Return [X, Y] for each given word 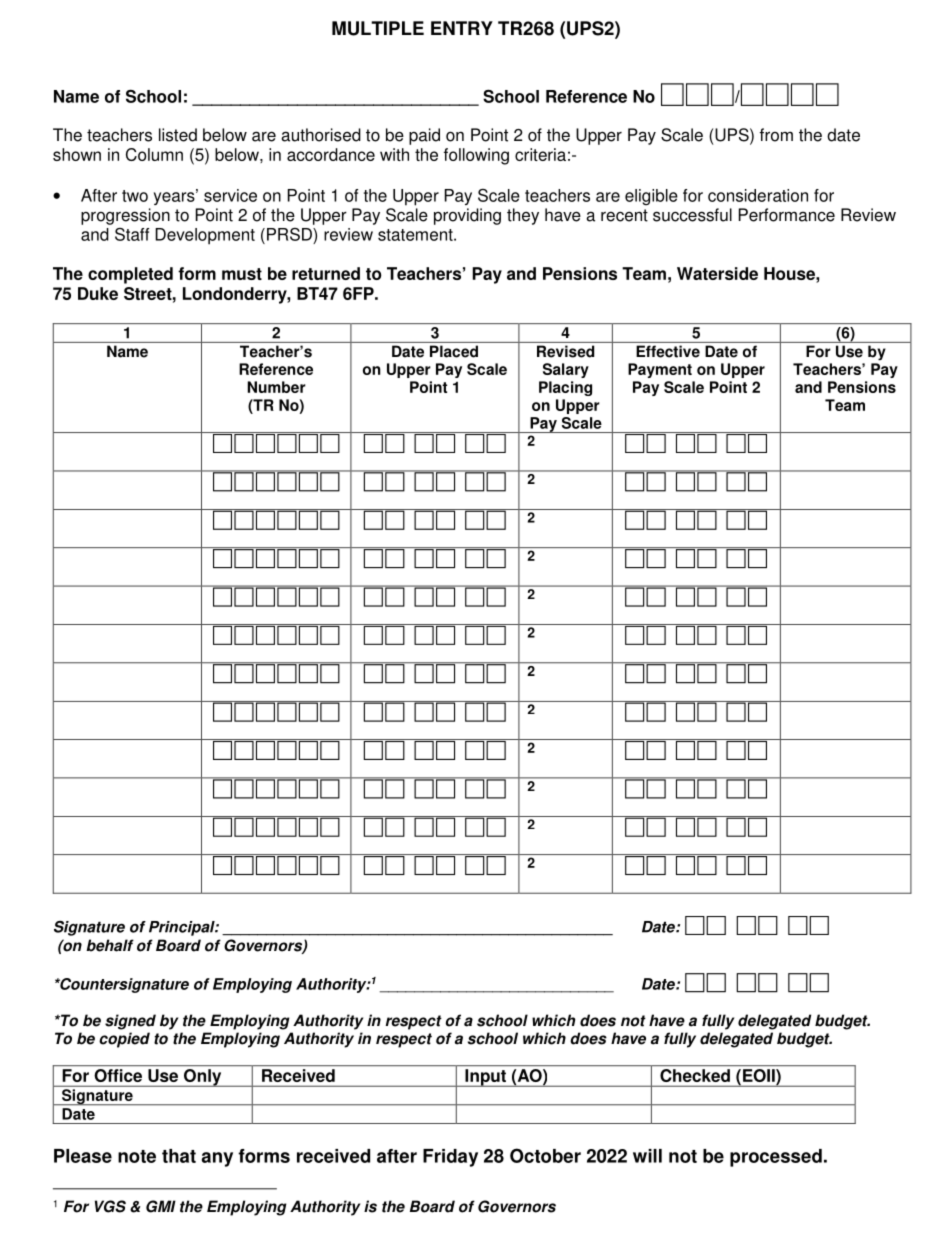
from [776, 135]
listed [178, 135]
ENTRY [462, 28]
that [179, 1156]
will [647, 1156]
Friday [450, 1158]
